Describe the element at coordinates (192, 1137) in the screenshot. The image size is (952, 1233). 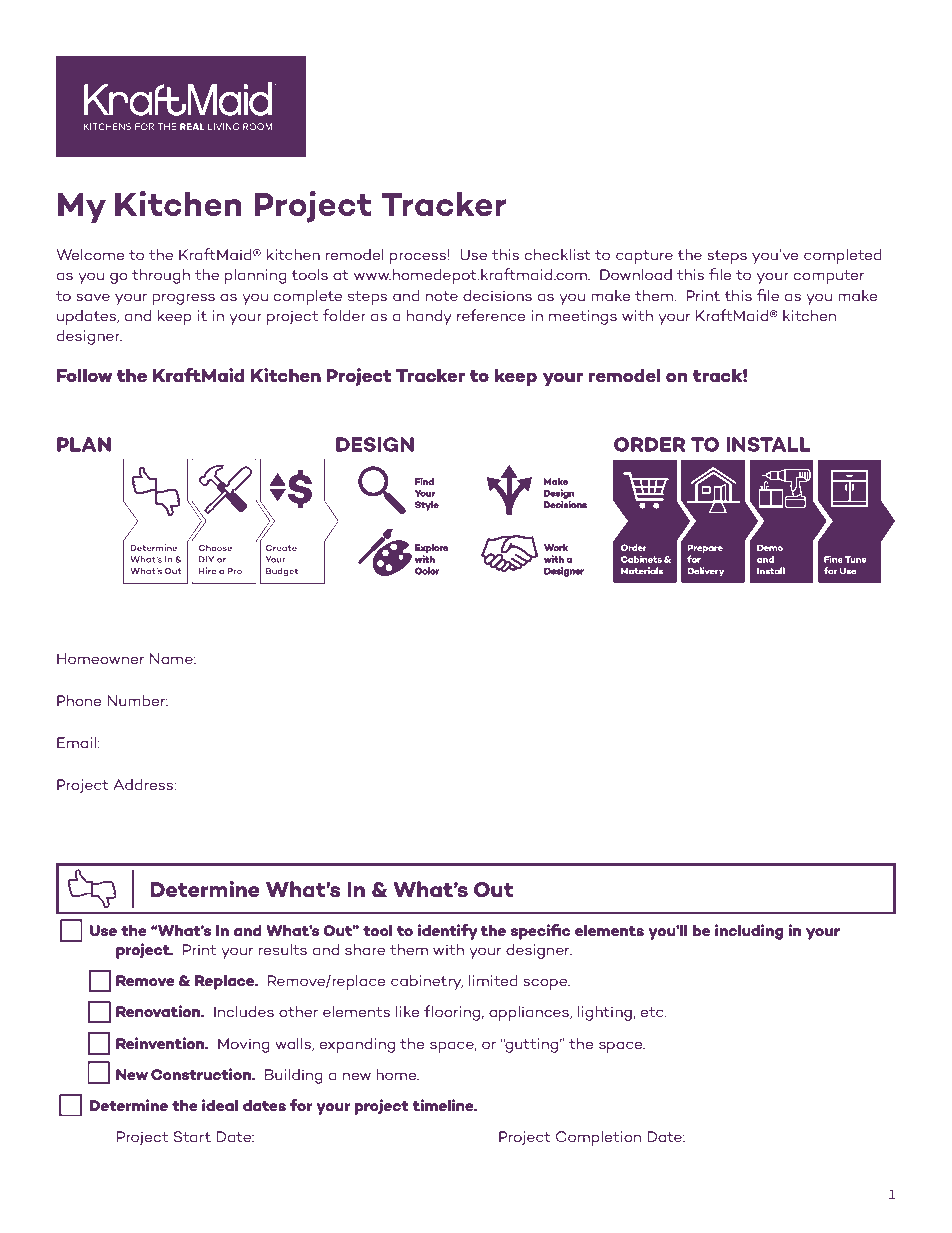
I see `Start` at that location.
